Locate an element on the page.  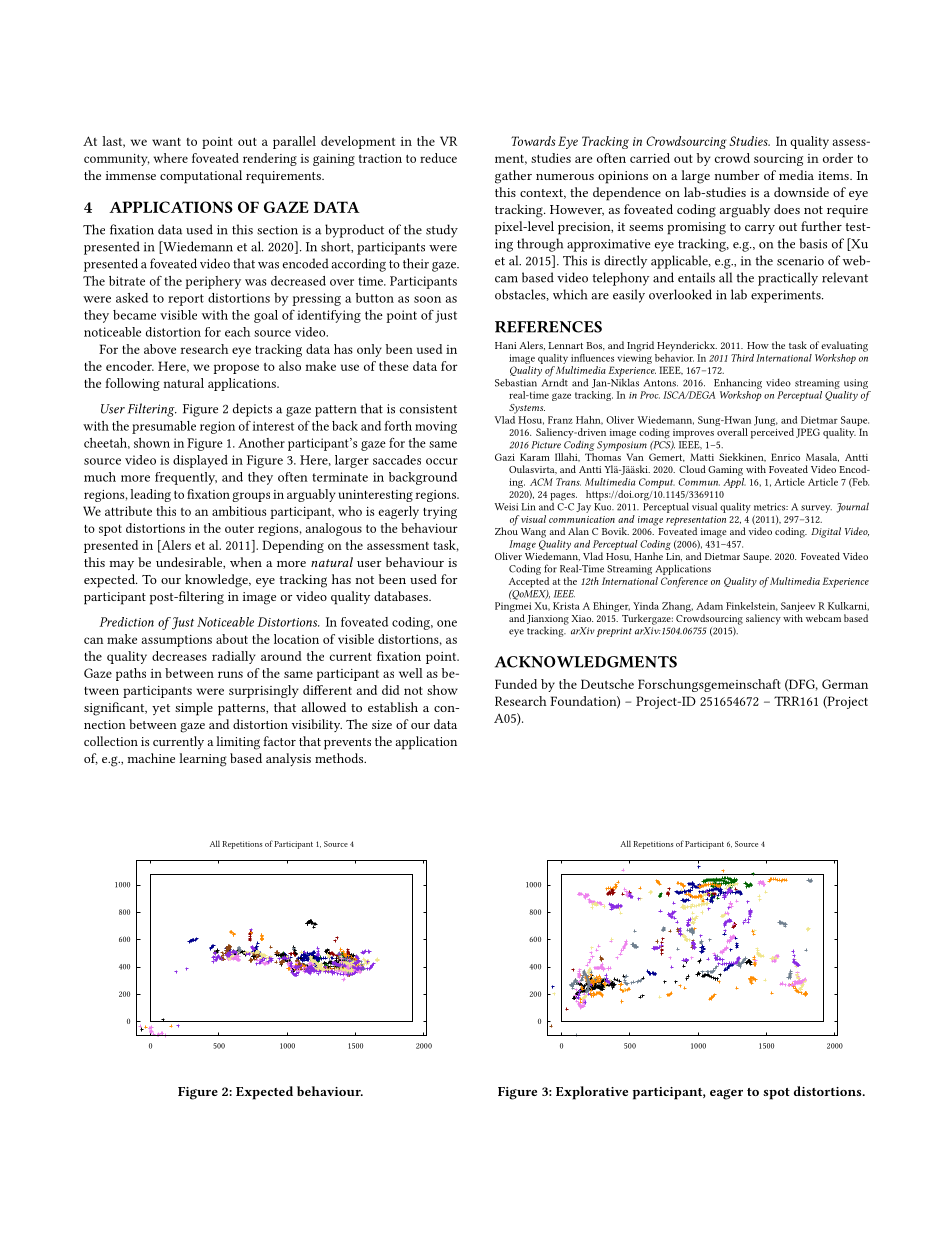
displayed is located at coordinates (200, 461).
